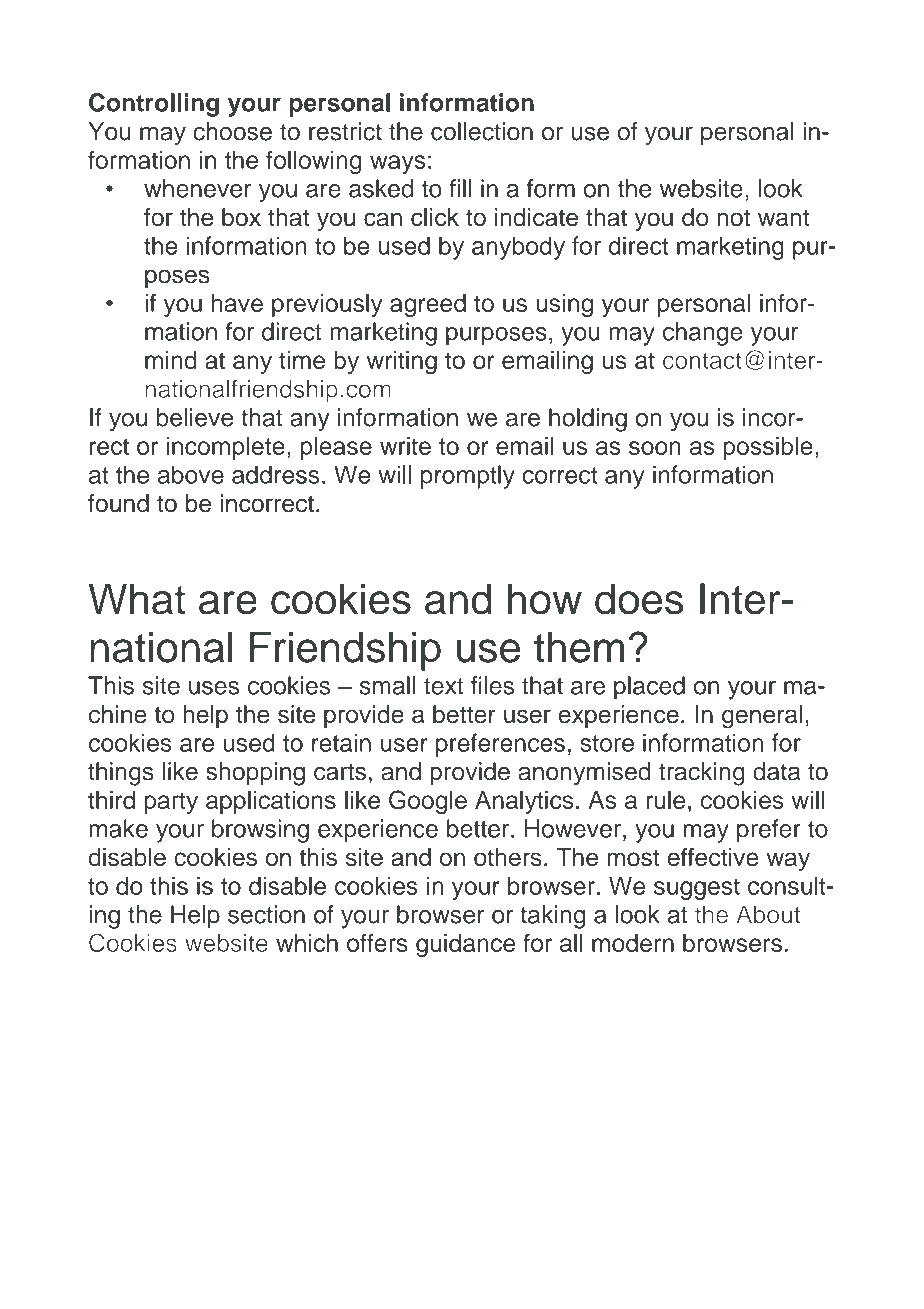 The image size is (924, 1309). What do you see at coordinates (482, 131) in the screenshot?
I see `collection` at bounding box center [482, 131].
